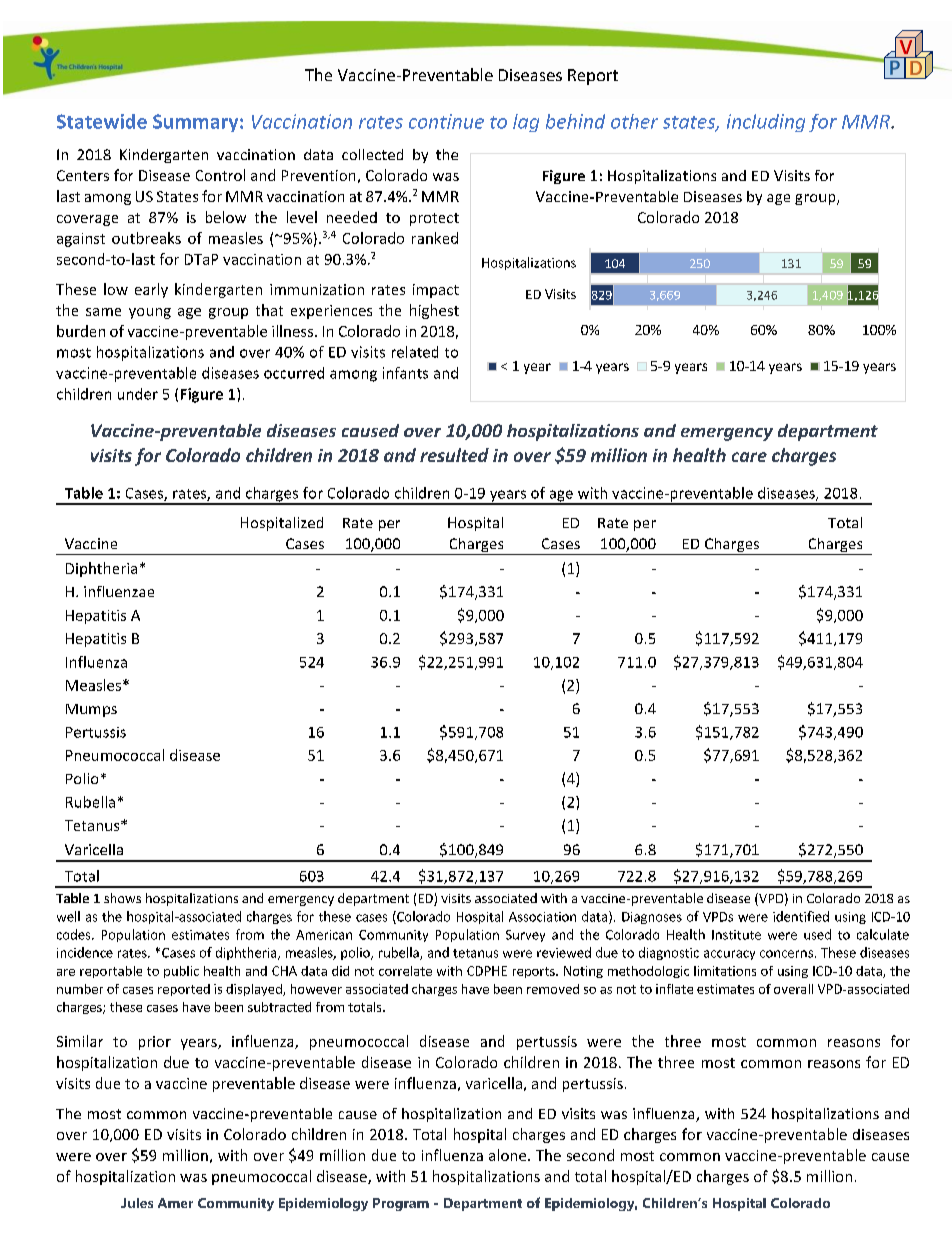 Image resolution: width=952 pixels, height=1233 pixels. What do you see at coordinates (220, 175) in the screenshot?
I see `Control` at bounding box center [220, 175].
